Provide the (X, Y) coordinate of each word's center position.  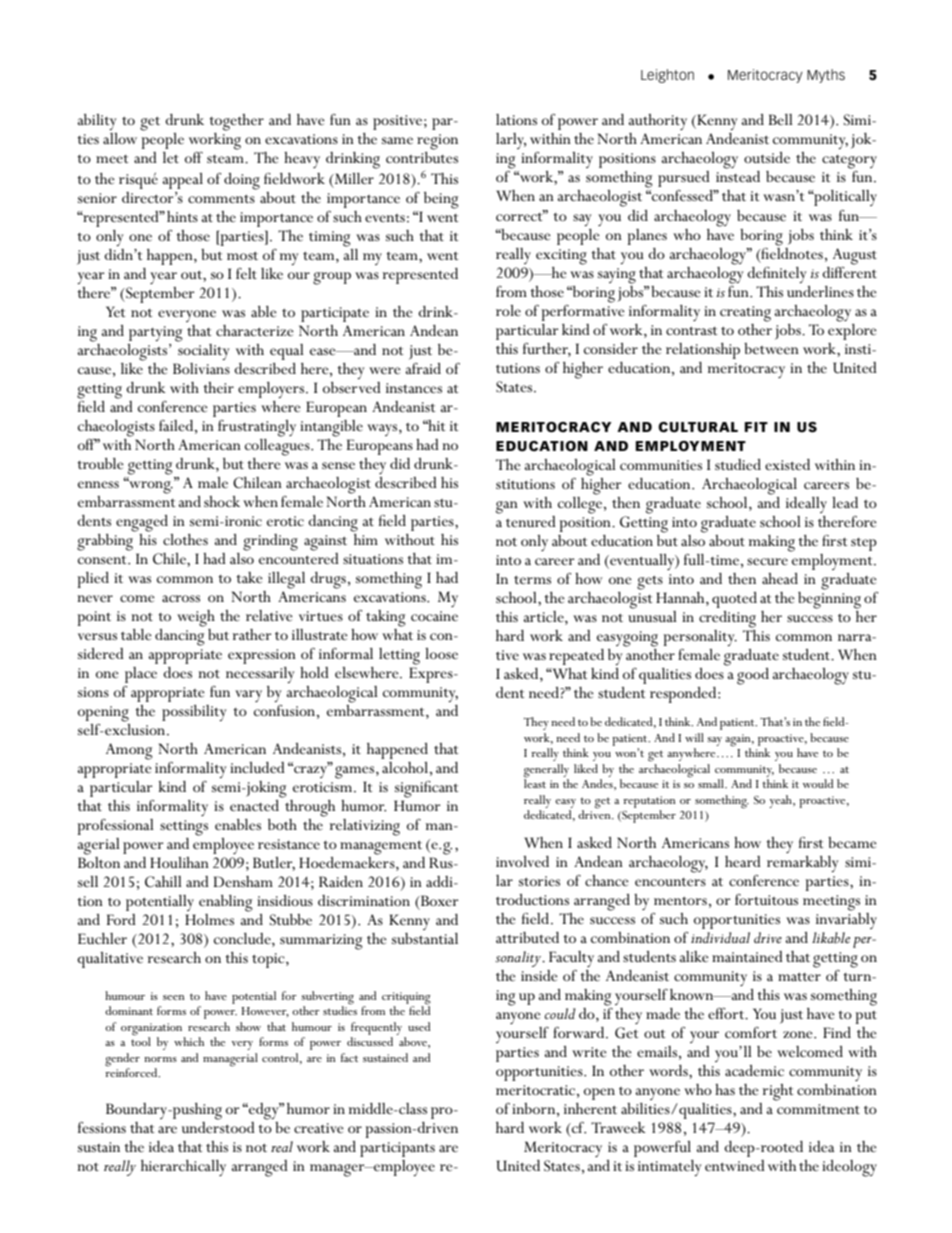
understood (218, 1127)
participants (397, 1149)
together (237, 122)
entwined (735, 1165)
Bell (781, 119)
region (437, 142)
